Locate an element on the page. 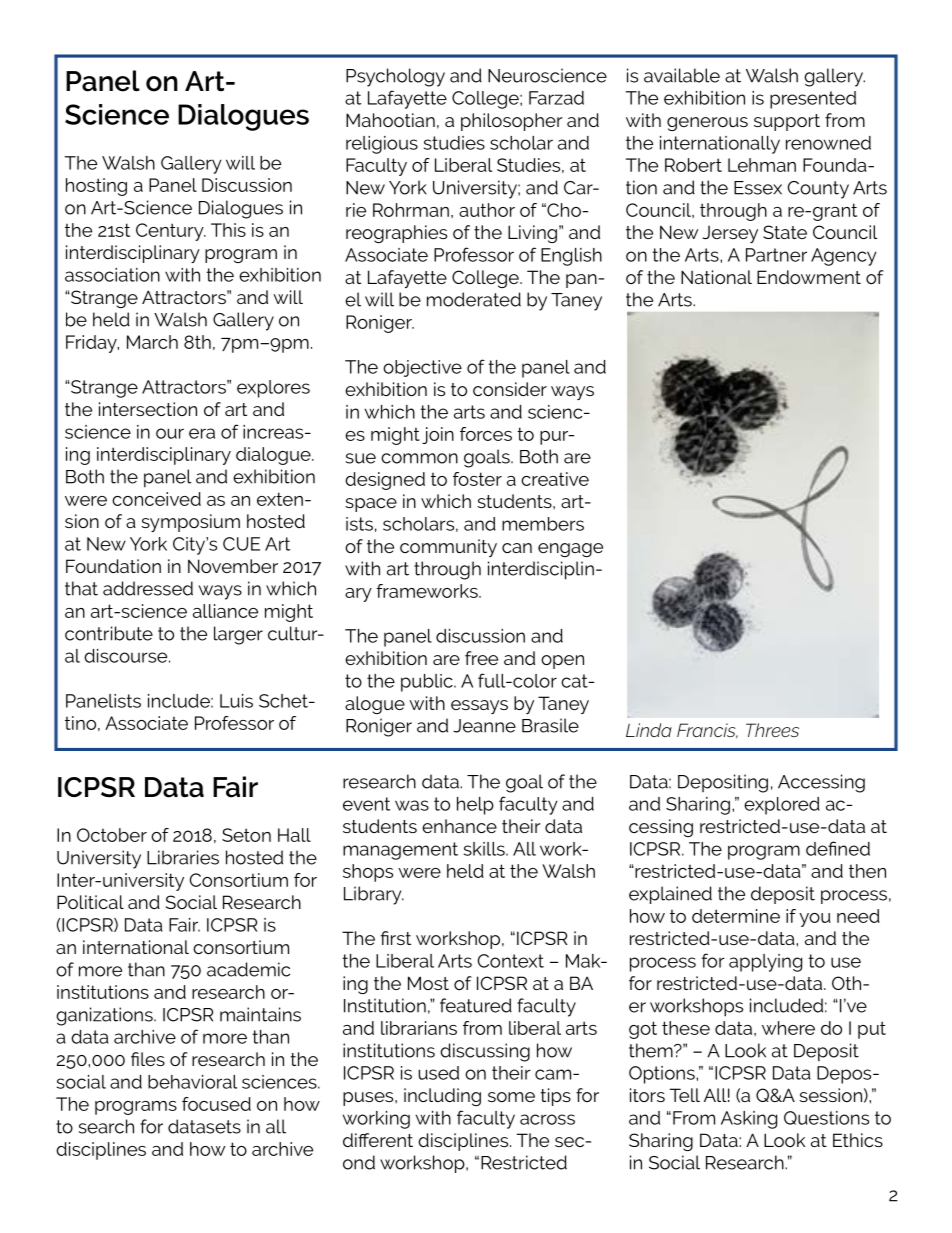  free is located at coordinates (481, 658).
